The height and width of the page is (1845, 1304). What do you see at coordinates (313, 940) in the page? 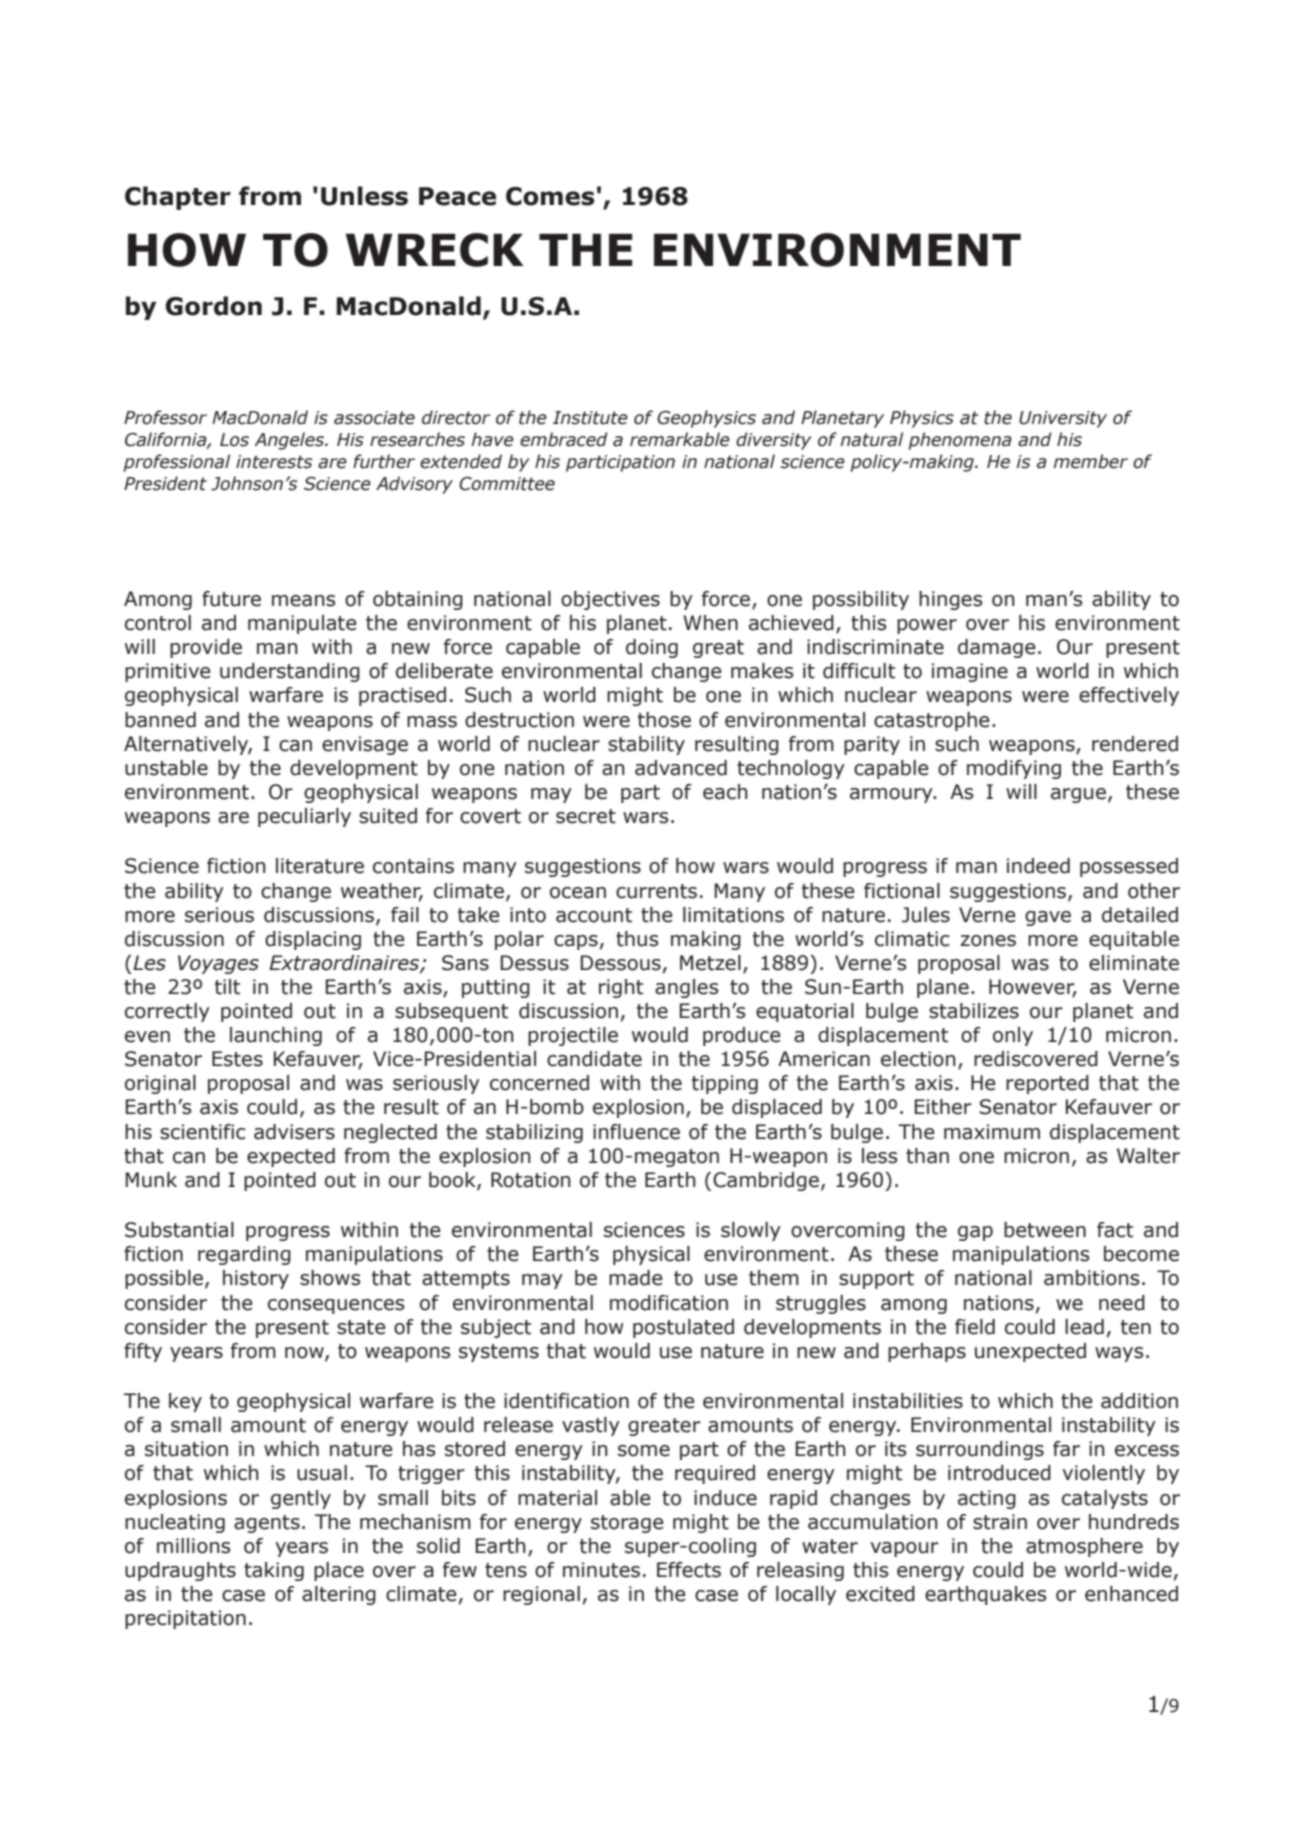
I see `displacing` at bounding box center [313, 940].
